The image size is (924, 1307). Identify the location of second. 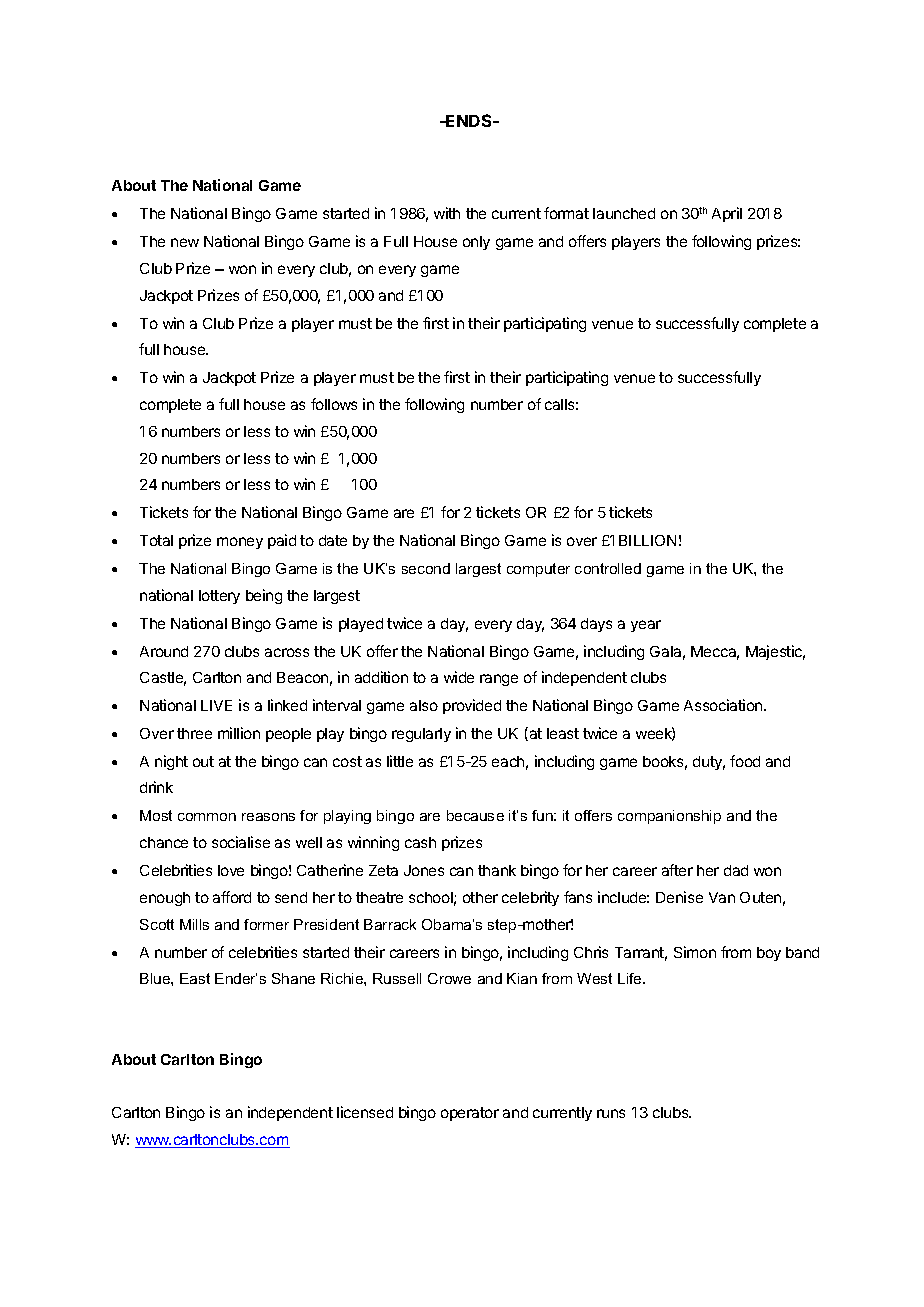
(426, 568).
